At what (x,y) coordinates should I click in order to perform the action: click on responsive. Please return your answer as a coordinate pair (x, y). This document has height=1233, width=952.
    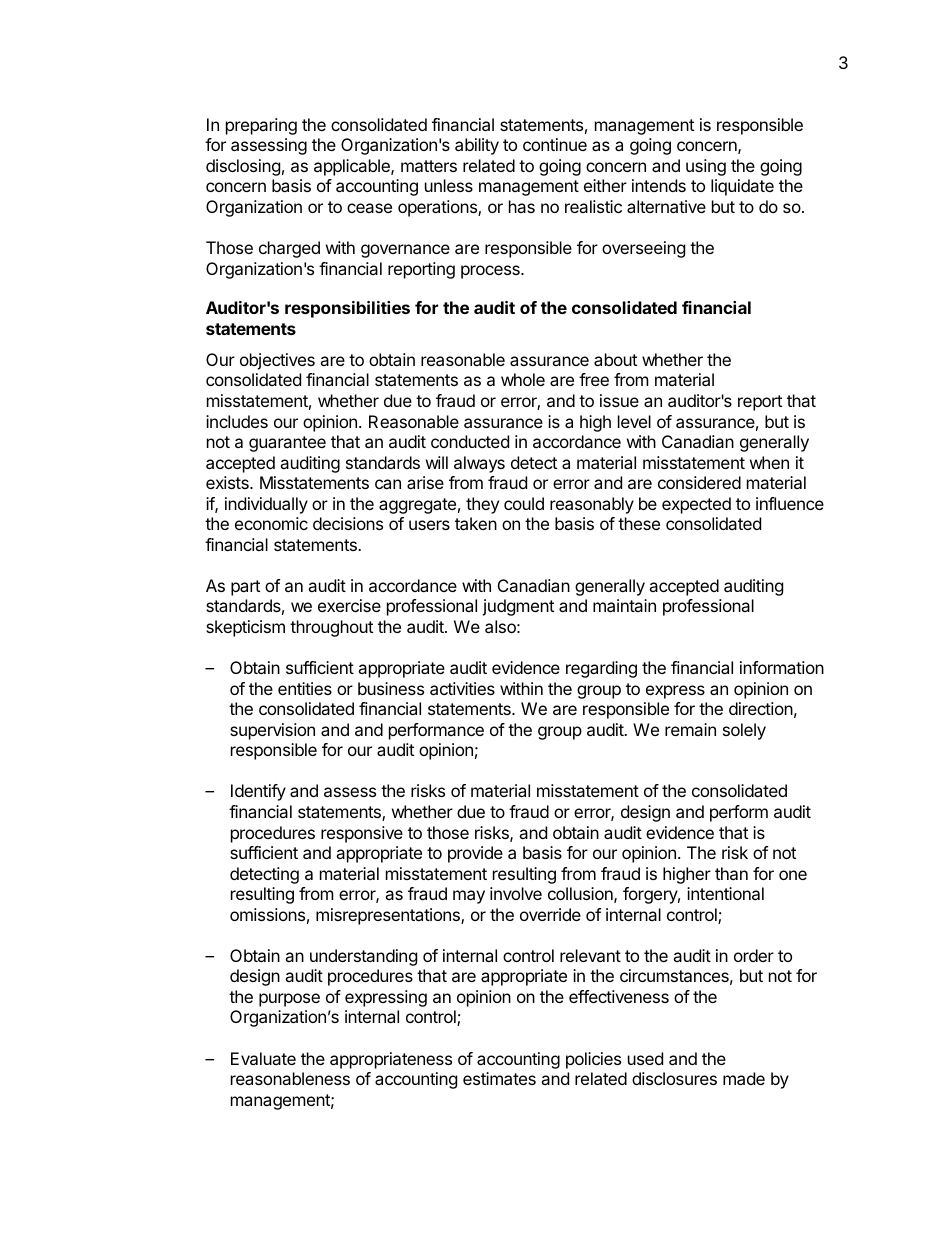
    Looking at the image, I should click on (362, 834).
